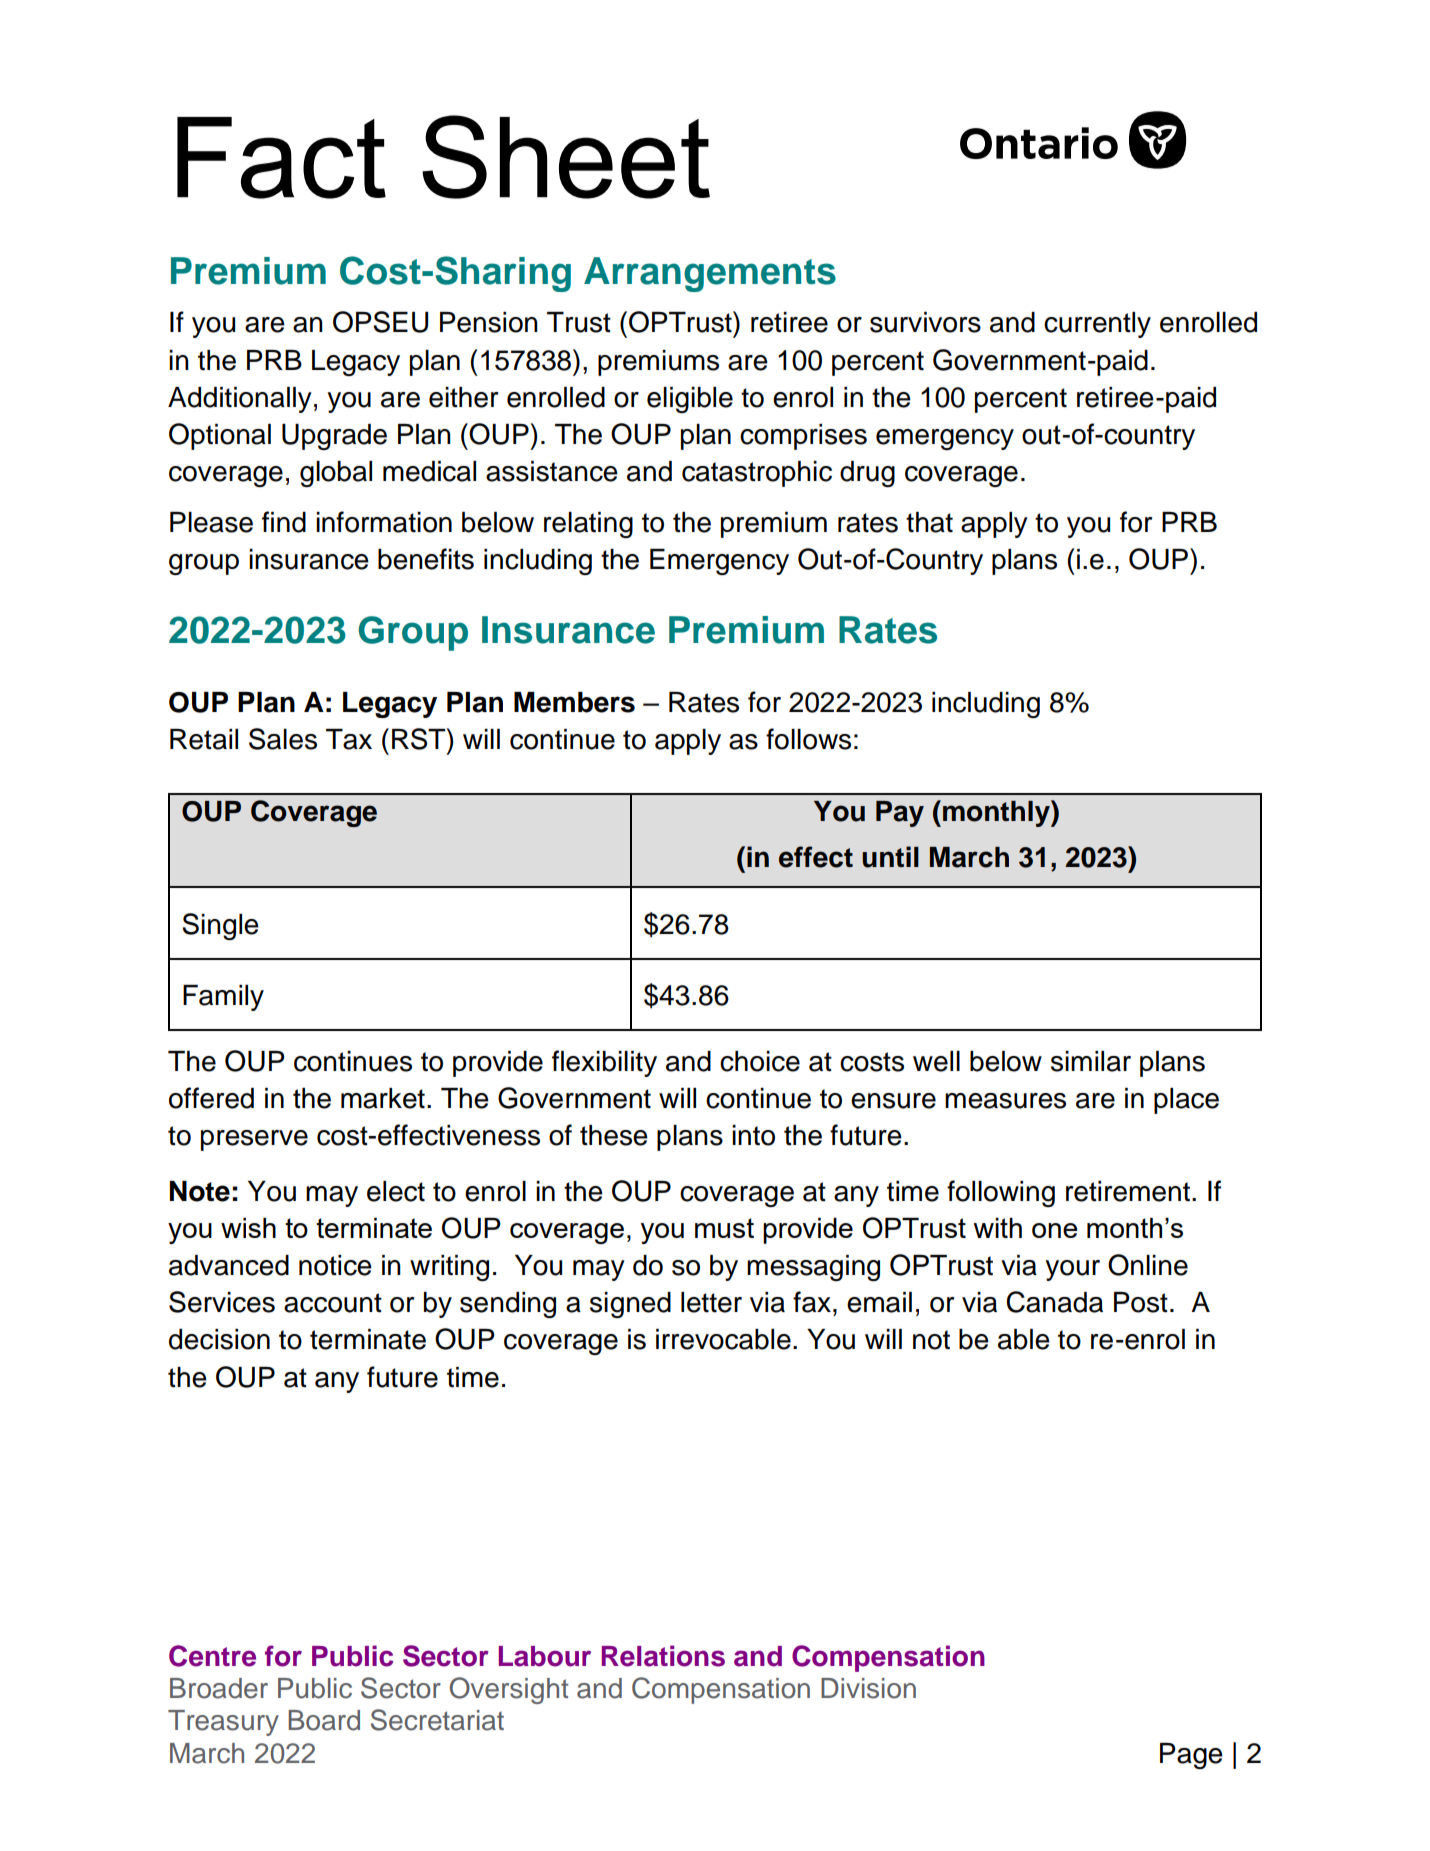  Describe the element at coordinates (1097, 325) in the screenshot. I see `currently` at that location.
